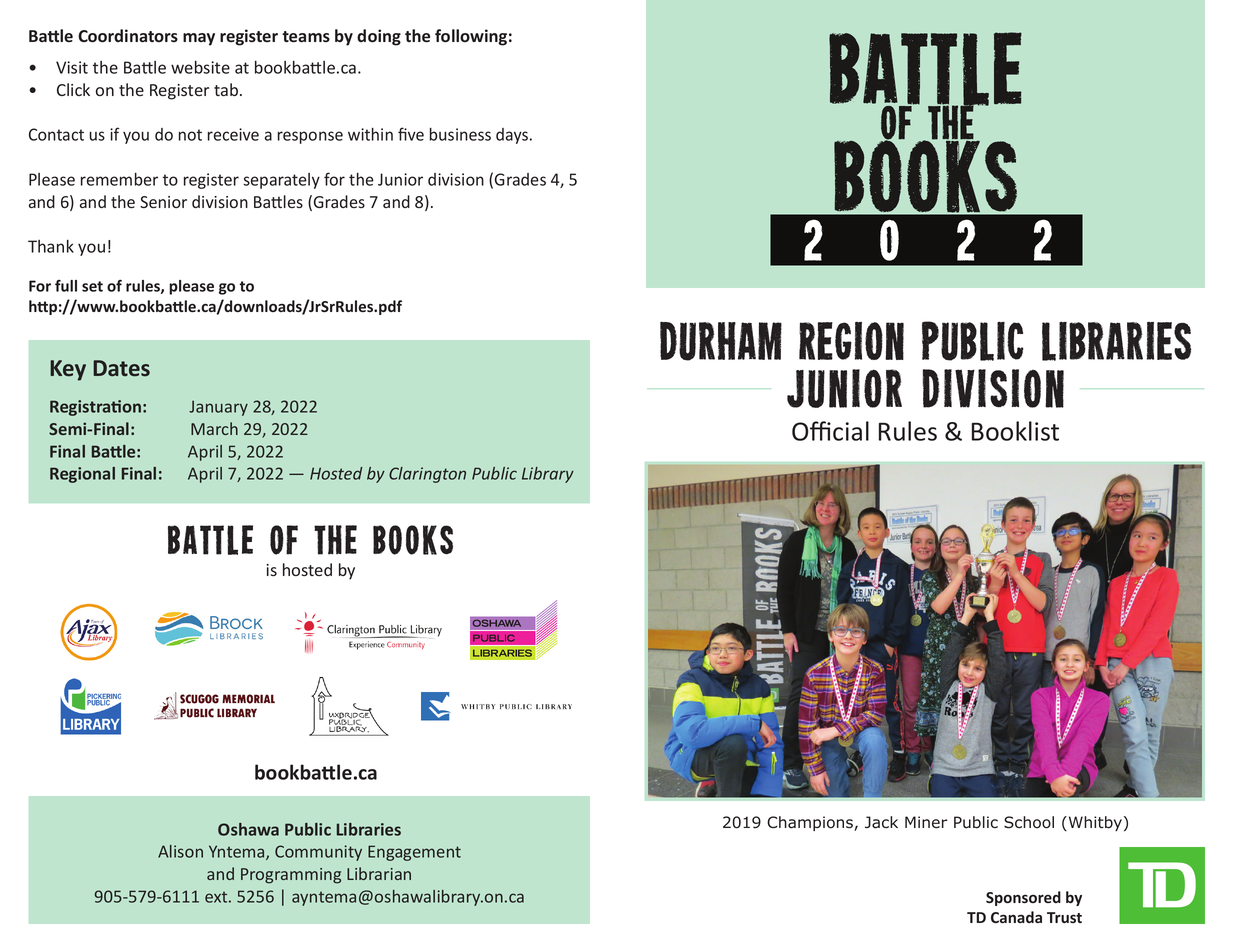 The height and width of the screenshot is (952, 1233). Describe the element at coordinates (721, 341) in the screenshot. I see `Durham` at that location.
